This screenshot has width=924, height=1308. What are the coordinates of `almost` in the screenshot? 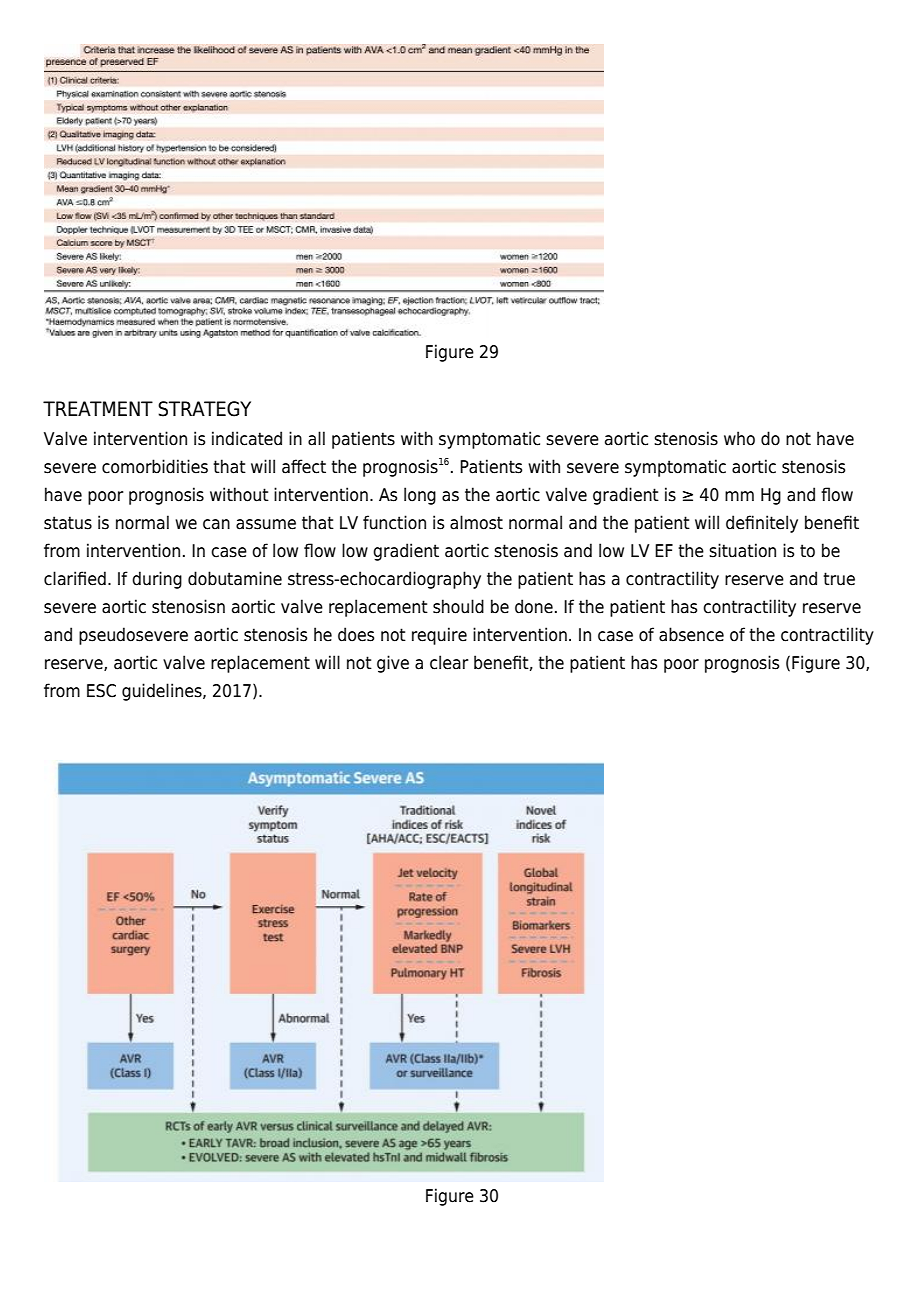 It's located at (476, 522).
